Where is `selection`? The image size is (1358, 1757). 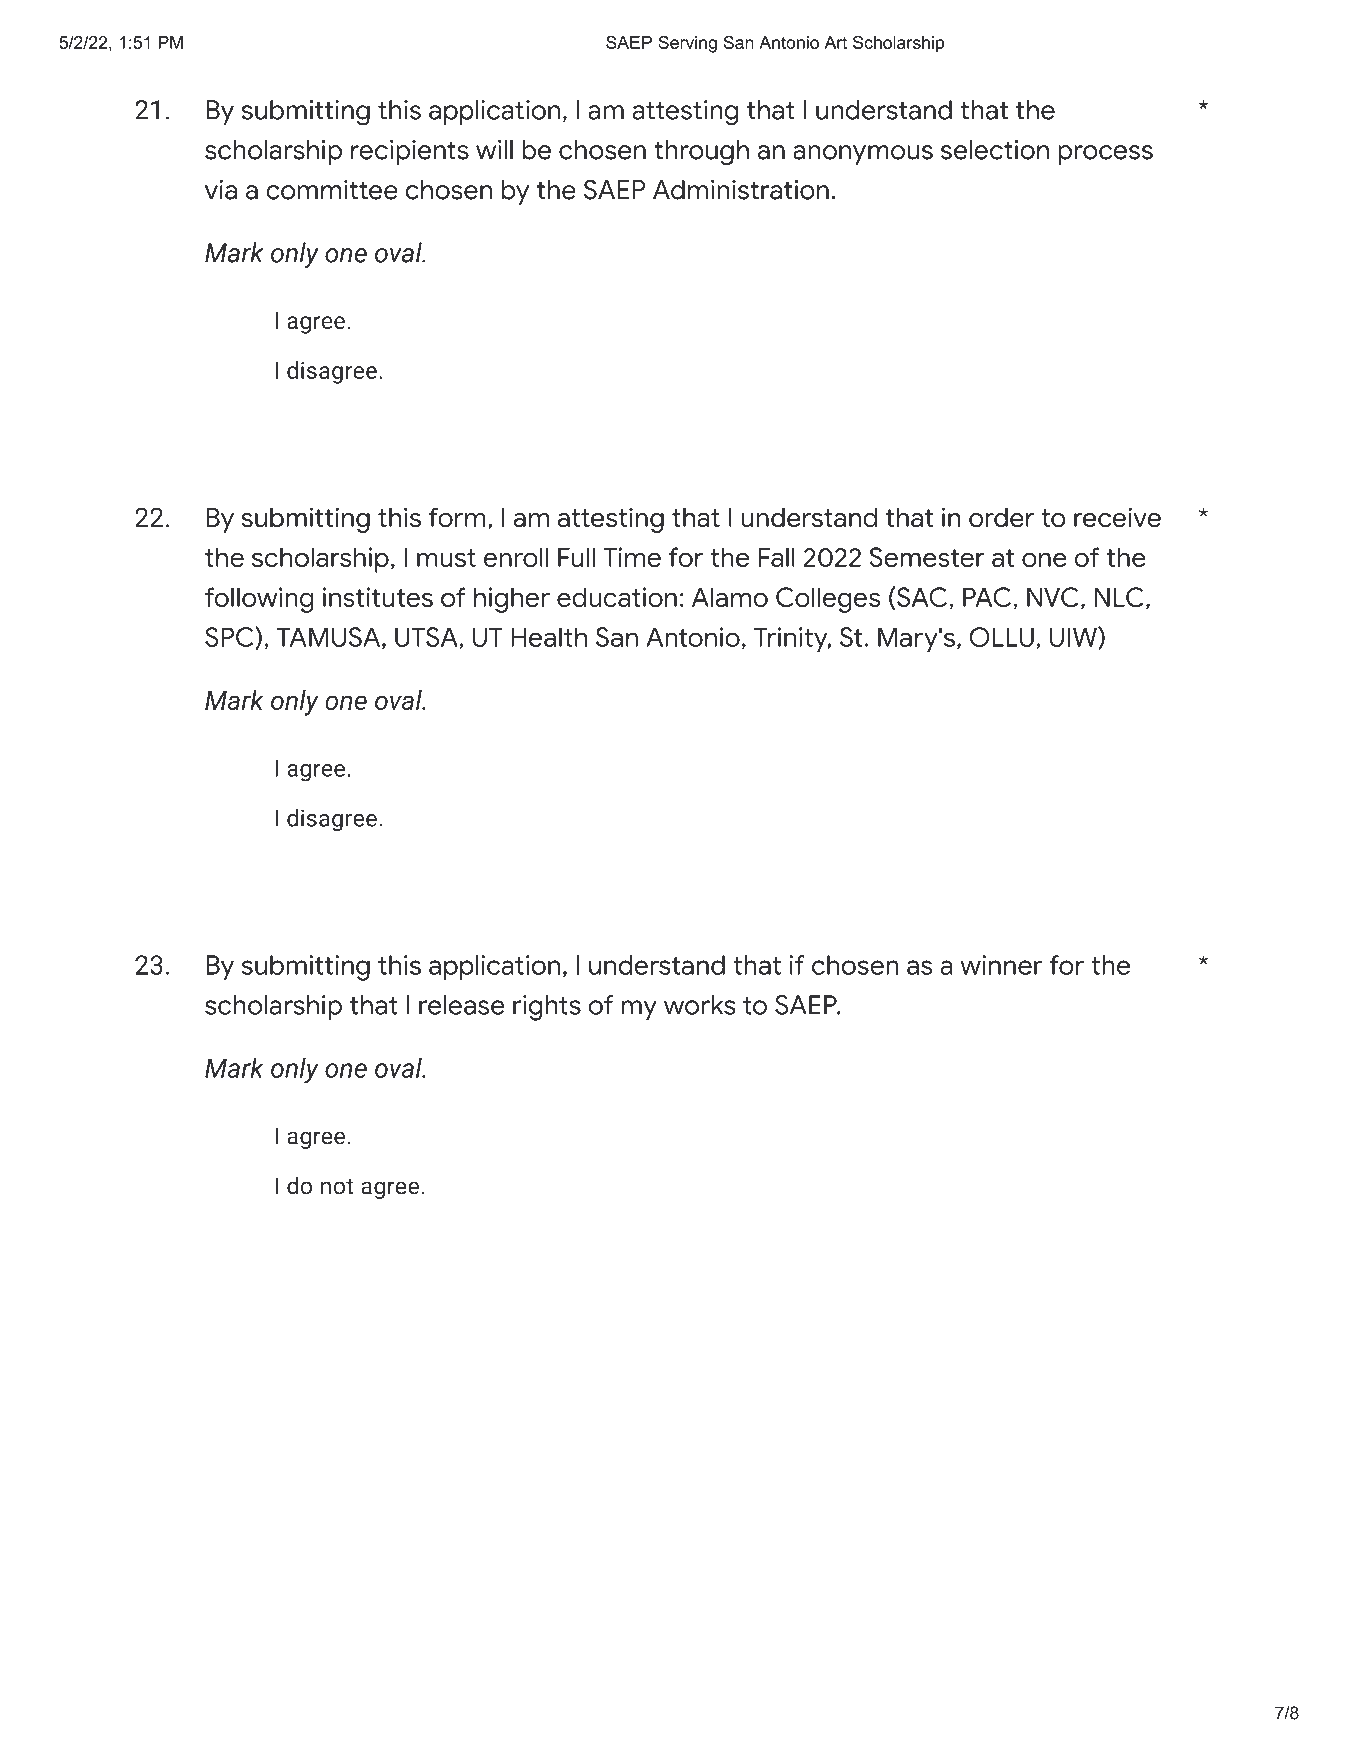 selection is located at coordinates (995, 150).
